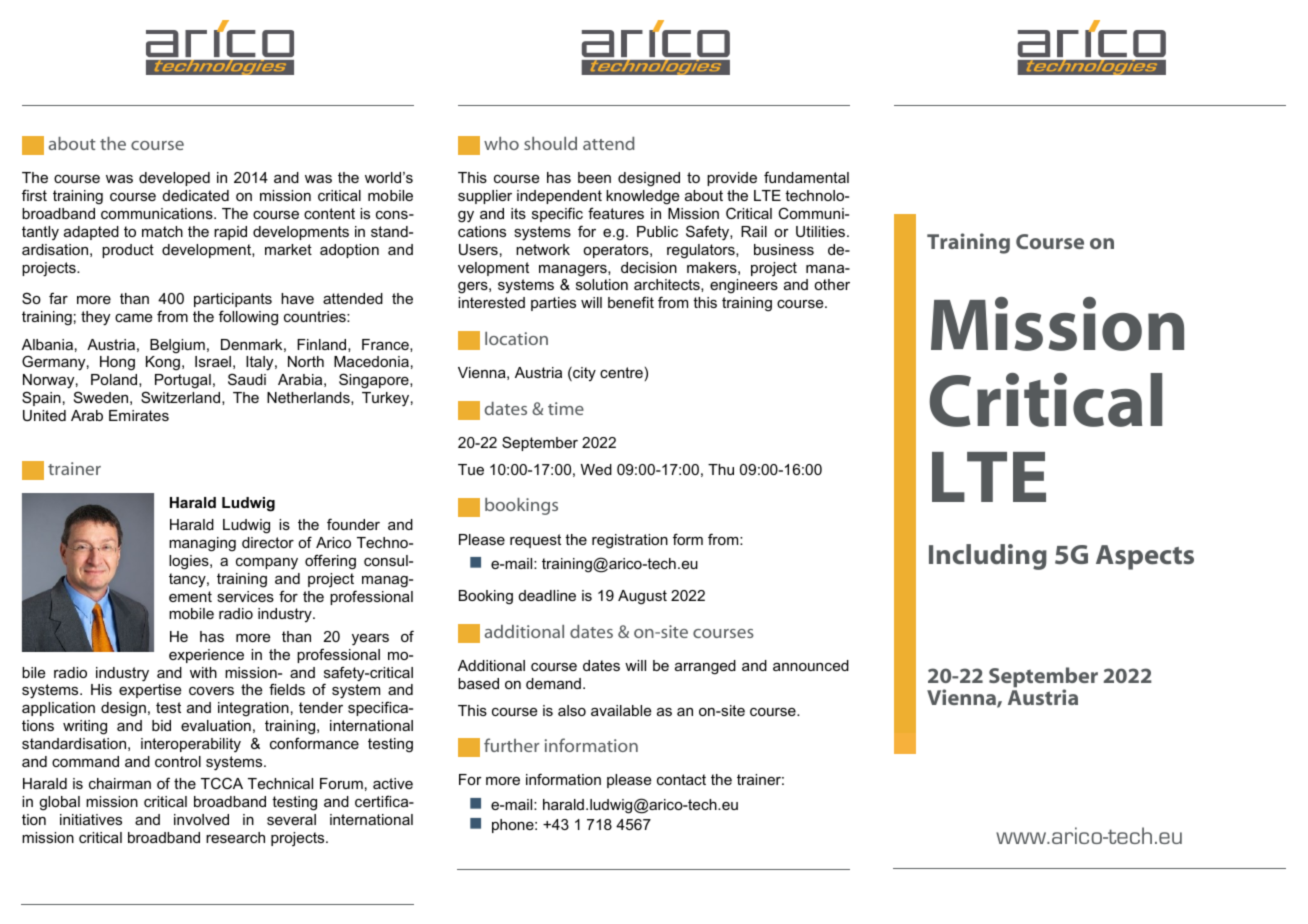  I want to click on Tue, so click(471, 469).
